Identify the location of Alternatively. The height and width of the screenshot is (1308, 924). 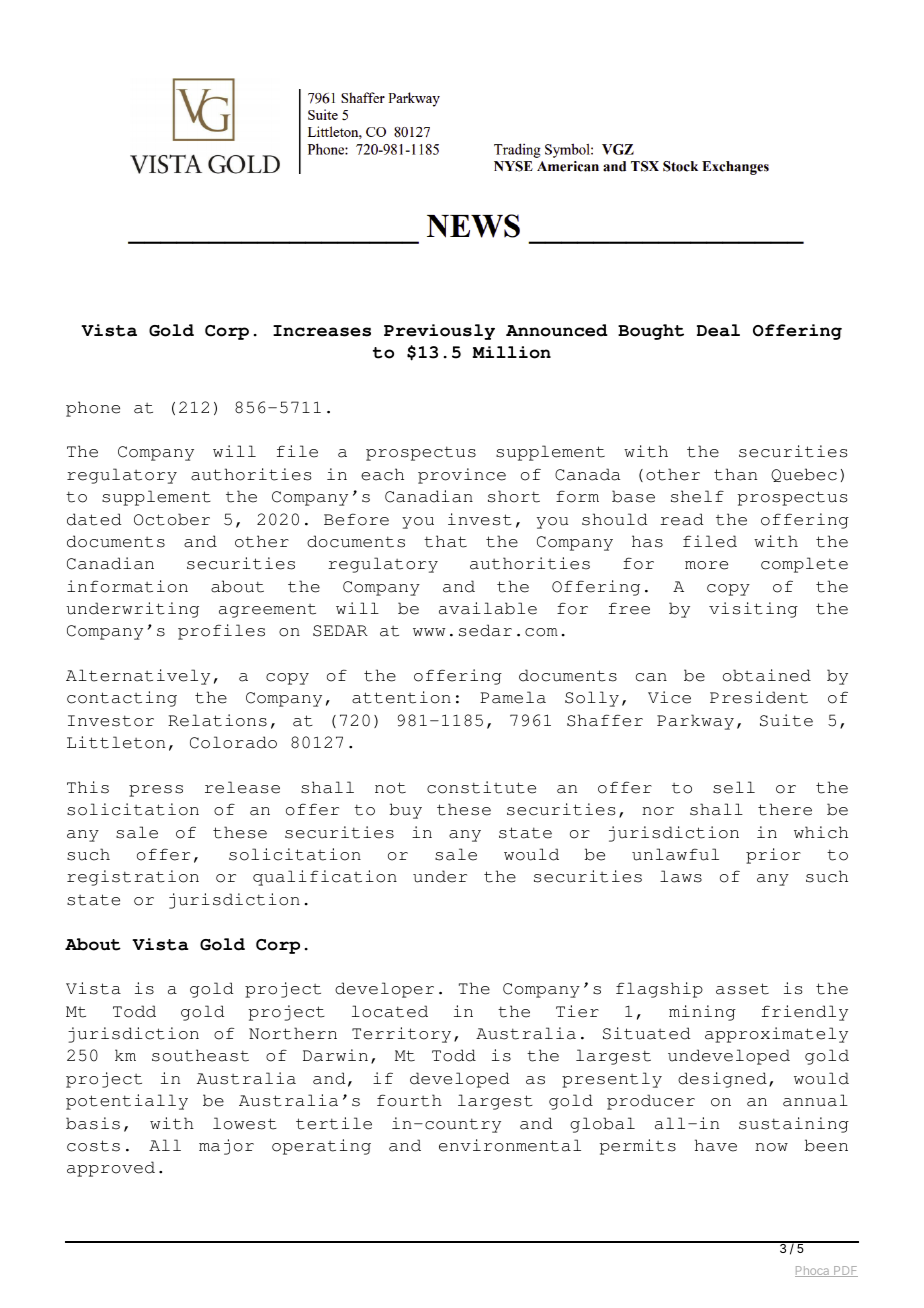
(138, 677).
